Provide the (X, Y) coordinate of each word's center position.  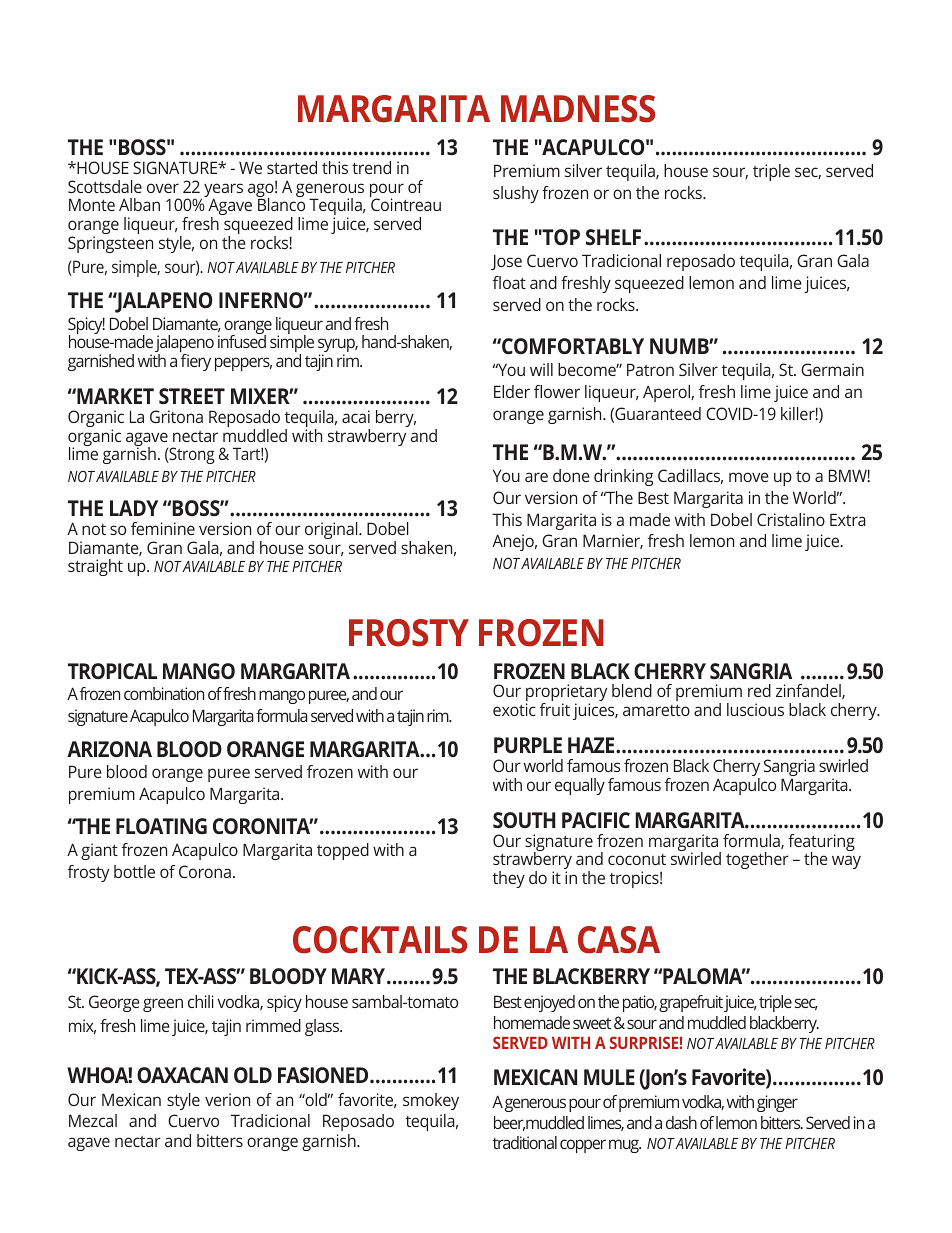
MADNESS (578, 109)
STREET (192, 396)
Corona (205, 871)
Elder (512, 391)
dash (681, 1122)
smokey (431, 1101)
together (757, 860)
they (509, 879)
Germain (832, 369)
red (759, 690)
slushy (516, 194)
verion (227, 1099)
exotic (514, 709)
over (163, 188)
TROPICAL (112, 671)
